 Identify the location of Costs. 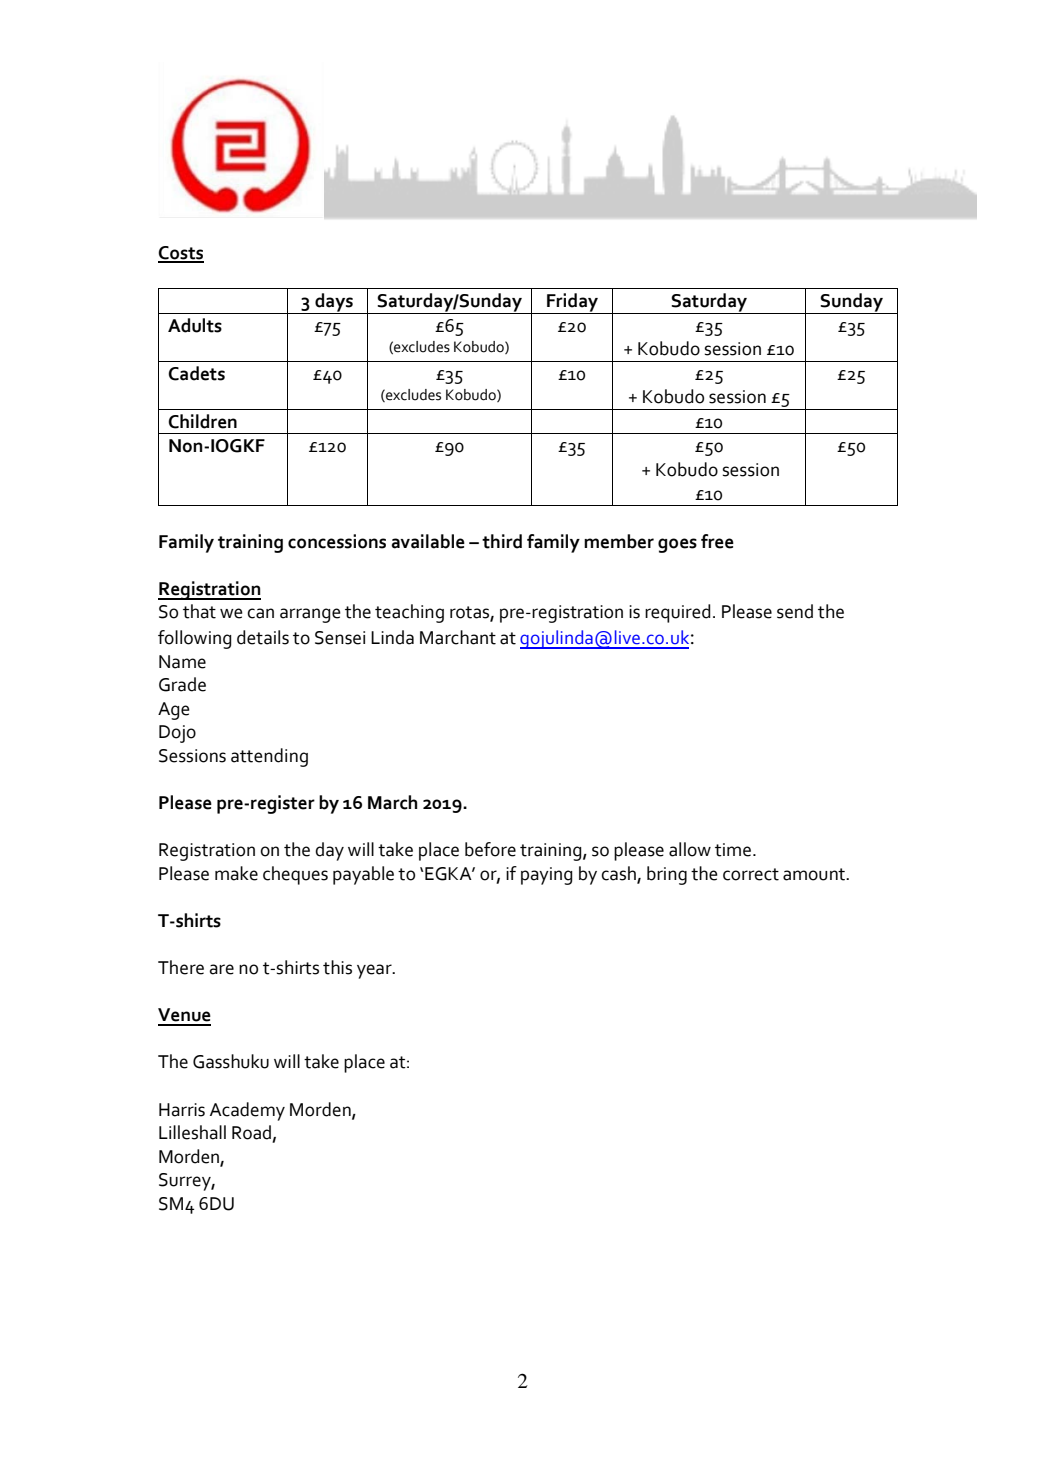
(181, 254).
